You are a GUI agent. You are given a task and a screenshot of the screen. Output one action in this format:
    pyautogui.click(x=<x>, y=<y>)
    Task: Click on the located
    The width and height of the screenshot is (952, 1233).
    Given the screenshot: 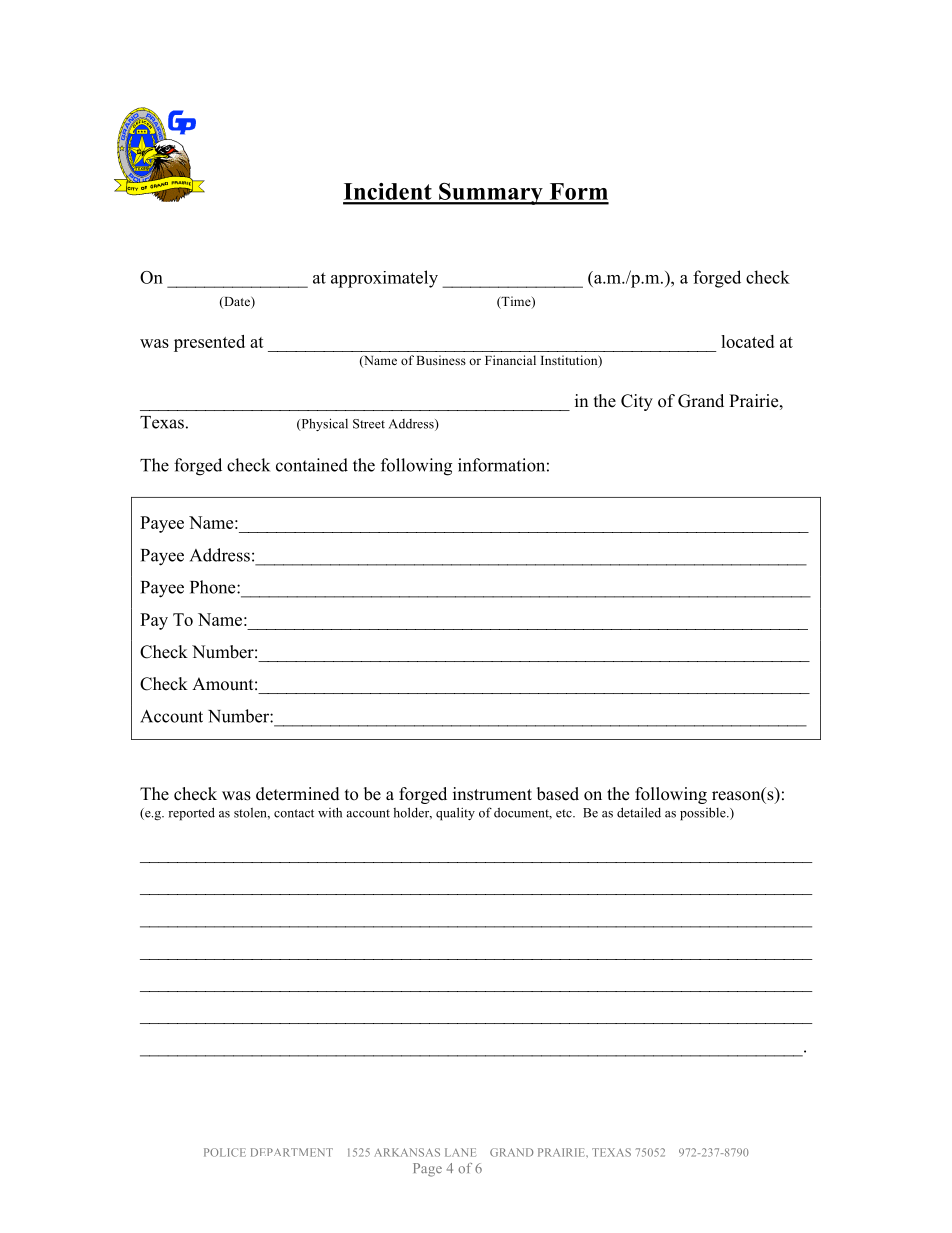 What is the action you would take?
    pyautogui.click(x=747, y=341)
